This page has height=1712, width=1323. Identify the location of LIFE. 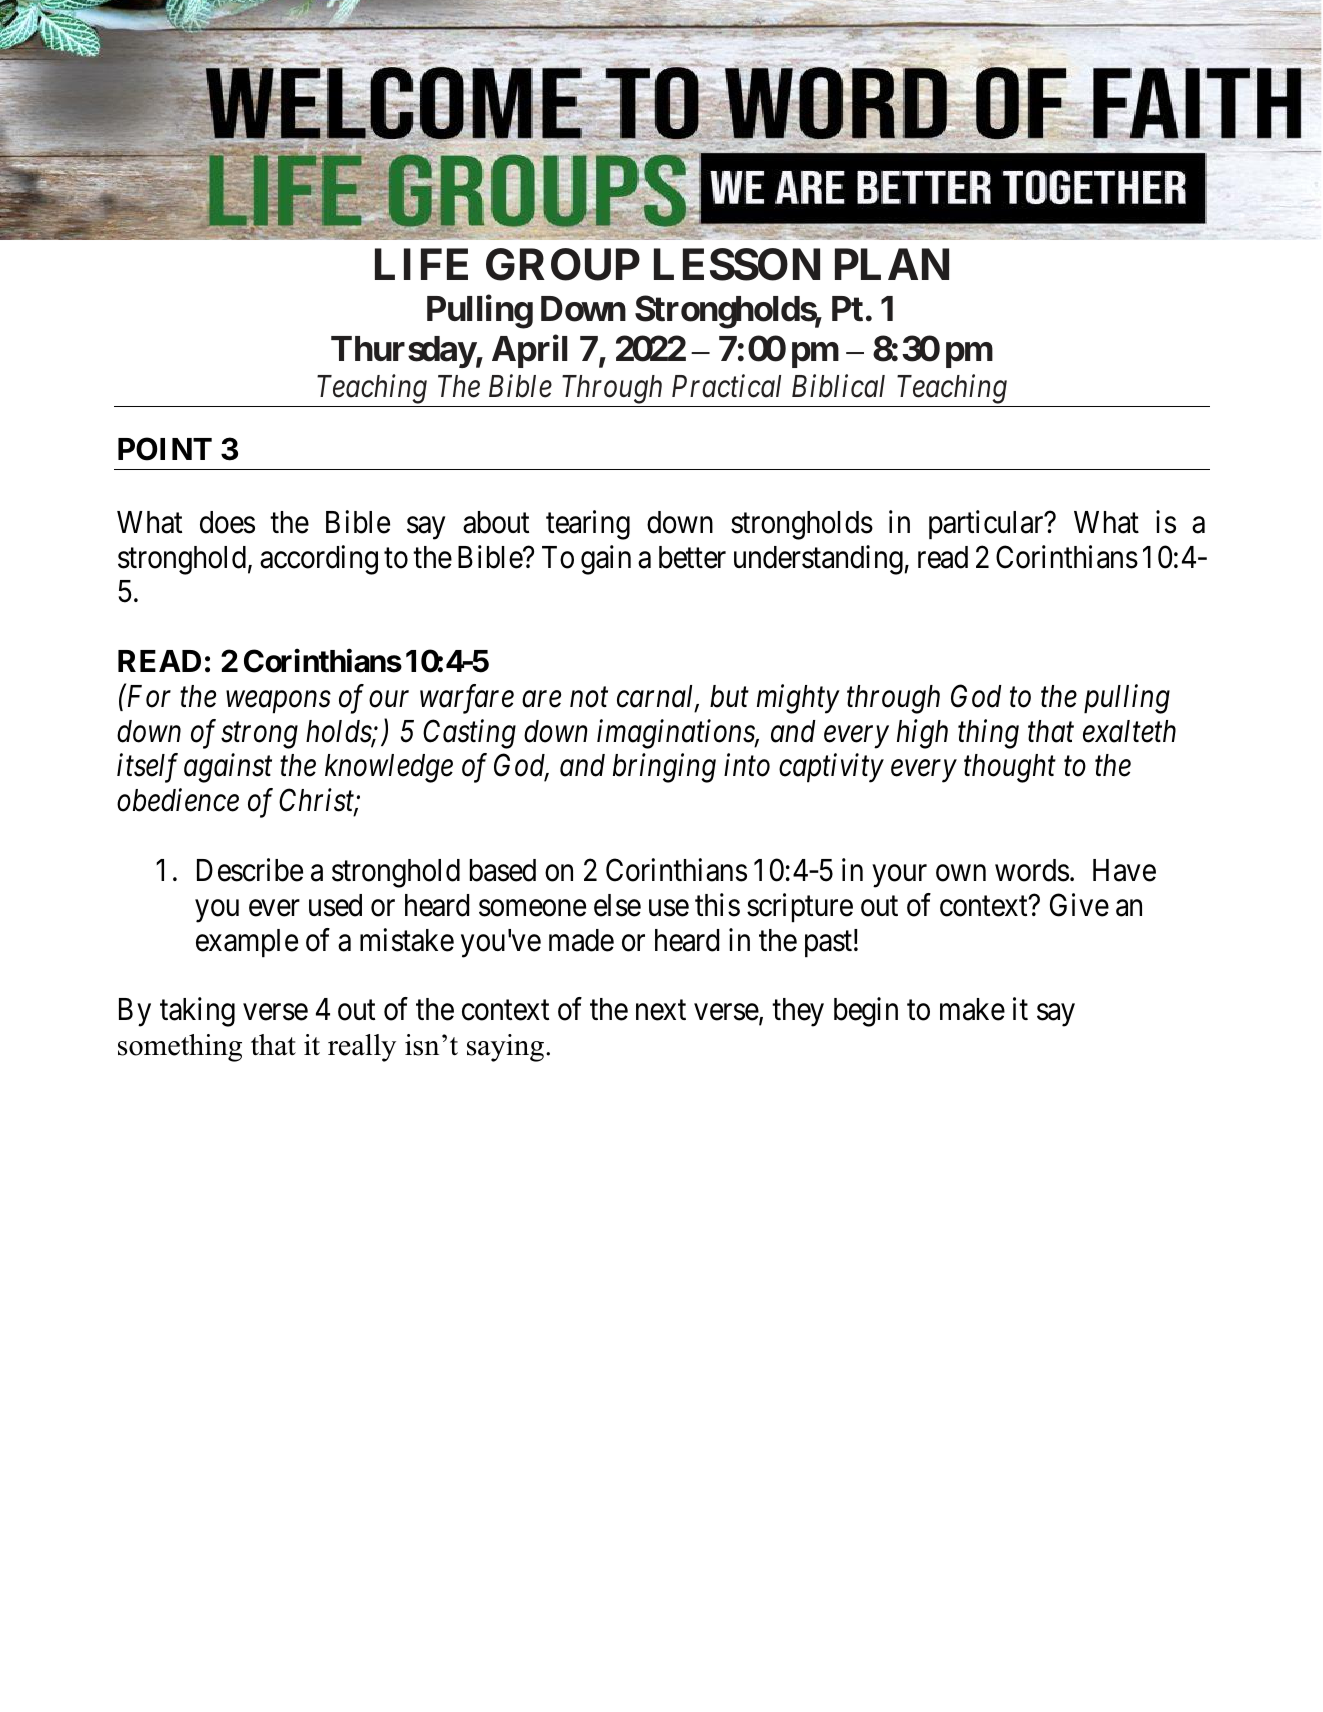
(421, 264).
